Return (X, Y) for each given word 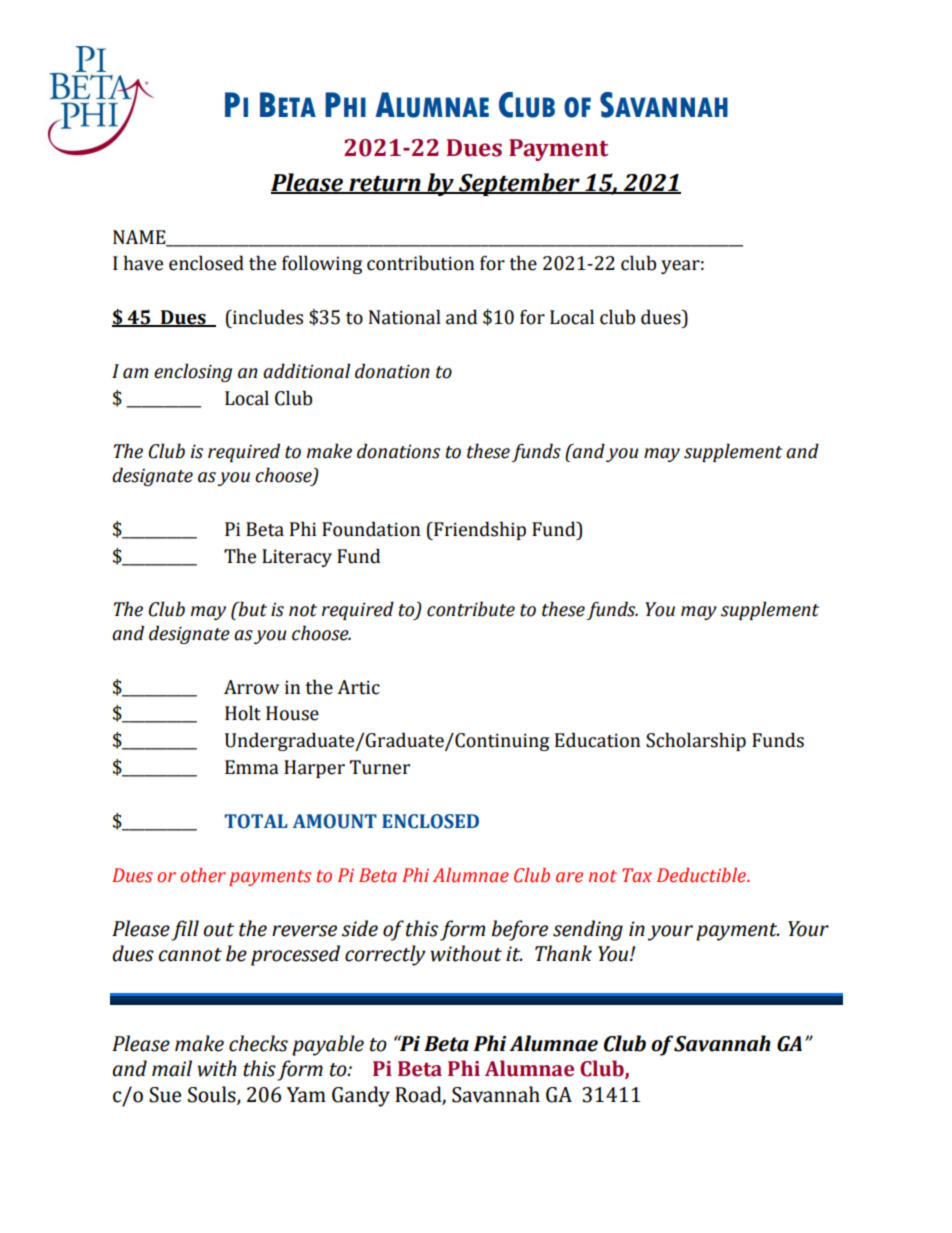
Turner (380, 767)
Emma (252, 767)
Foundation (371, 529)
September (519, 184)
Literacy (297, 558)
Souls (213, 1095)
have (143, 263)
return (385, 184)
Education (597, 740)
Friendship (479, 530)
